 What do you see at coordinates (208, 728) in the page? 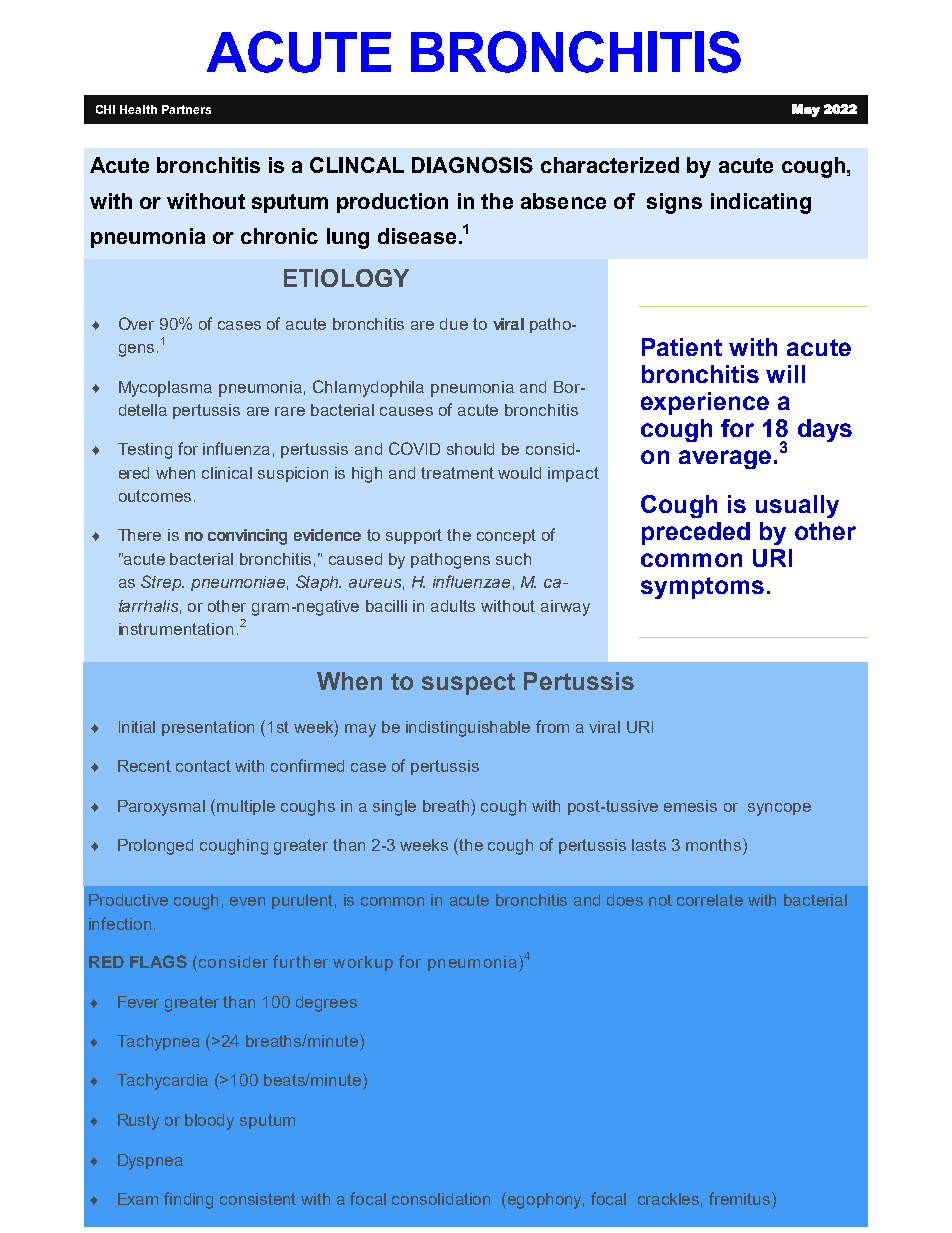
I see `presentation` at bounding box center [208, 728].
